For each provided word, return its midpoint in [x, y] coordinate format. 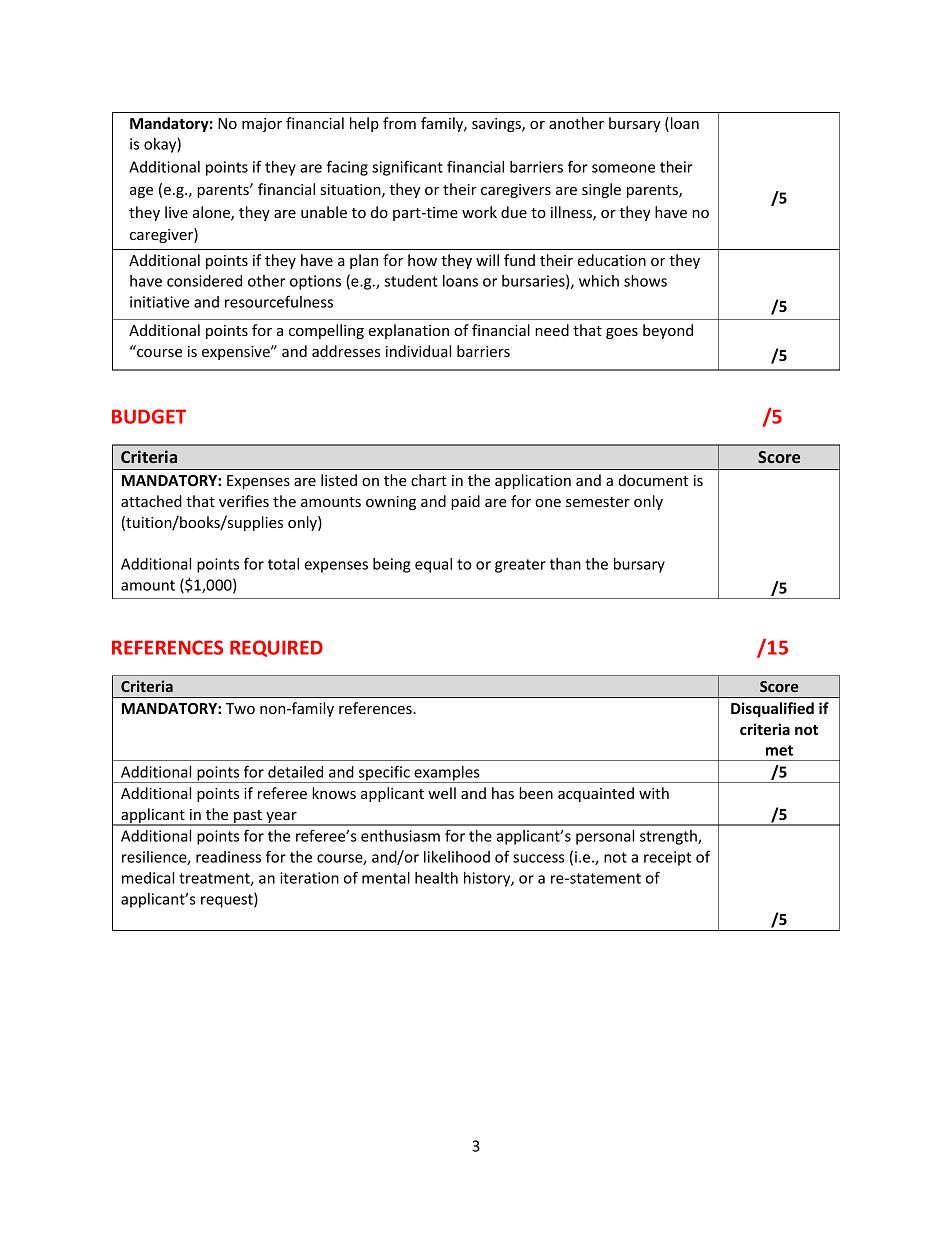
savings [497, 125]
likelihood [457, 857]
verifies [244, 501]
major [262, 125]
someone [623, 168]
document [653, 480]
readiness [228, 857]
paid [465, 502]
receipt [667, 858]
